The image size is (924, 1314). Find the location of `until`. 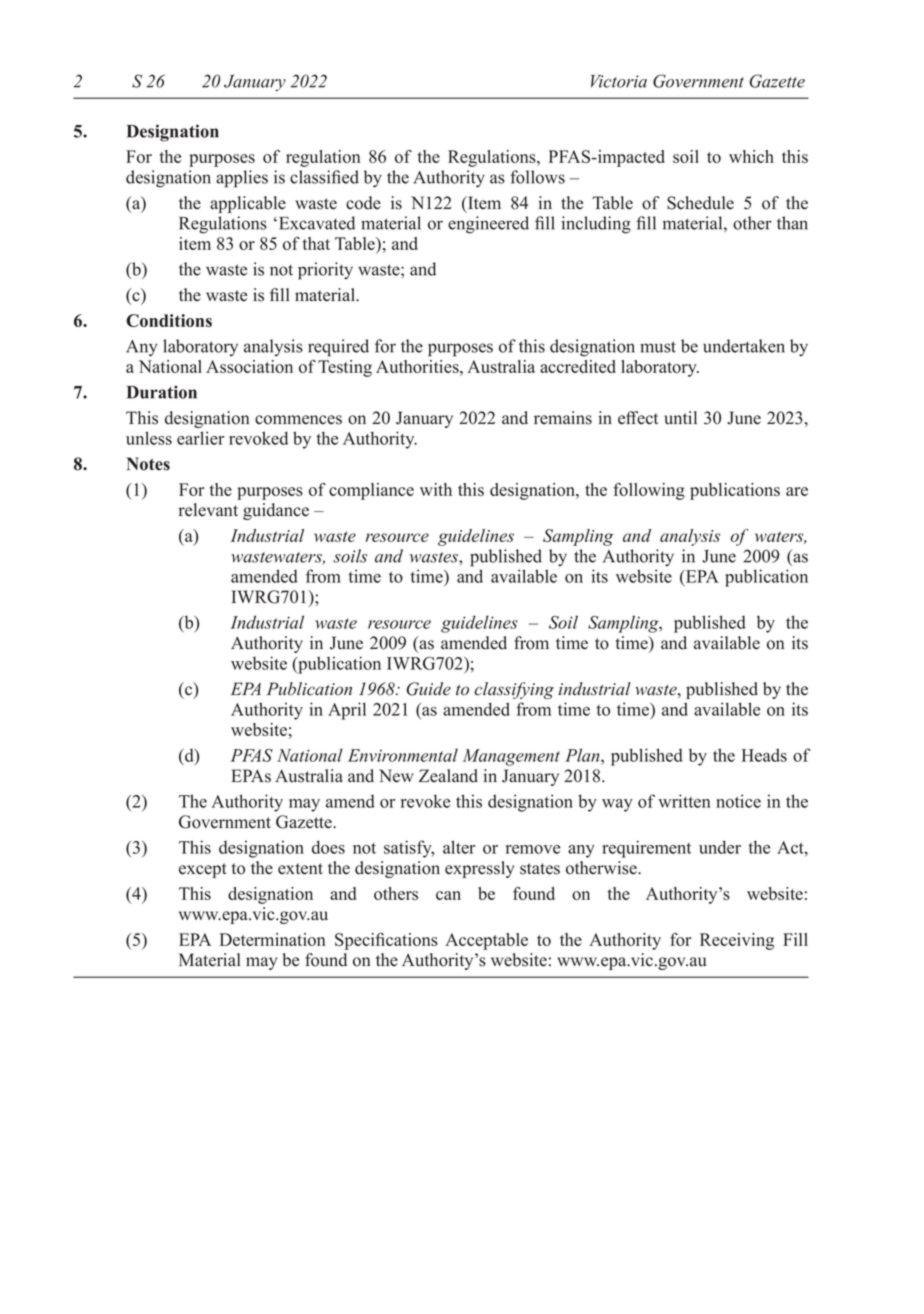

until is located at coordinates (680, 418).
